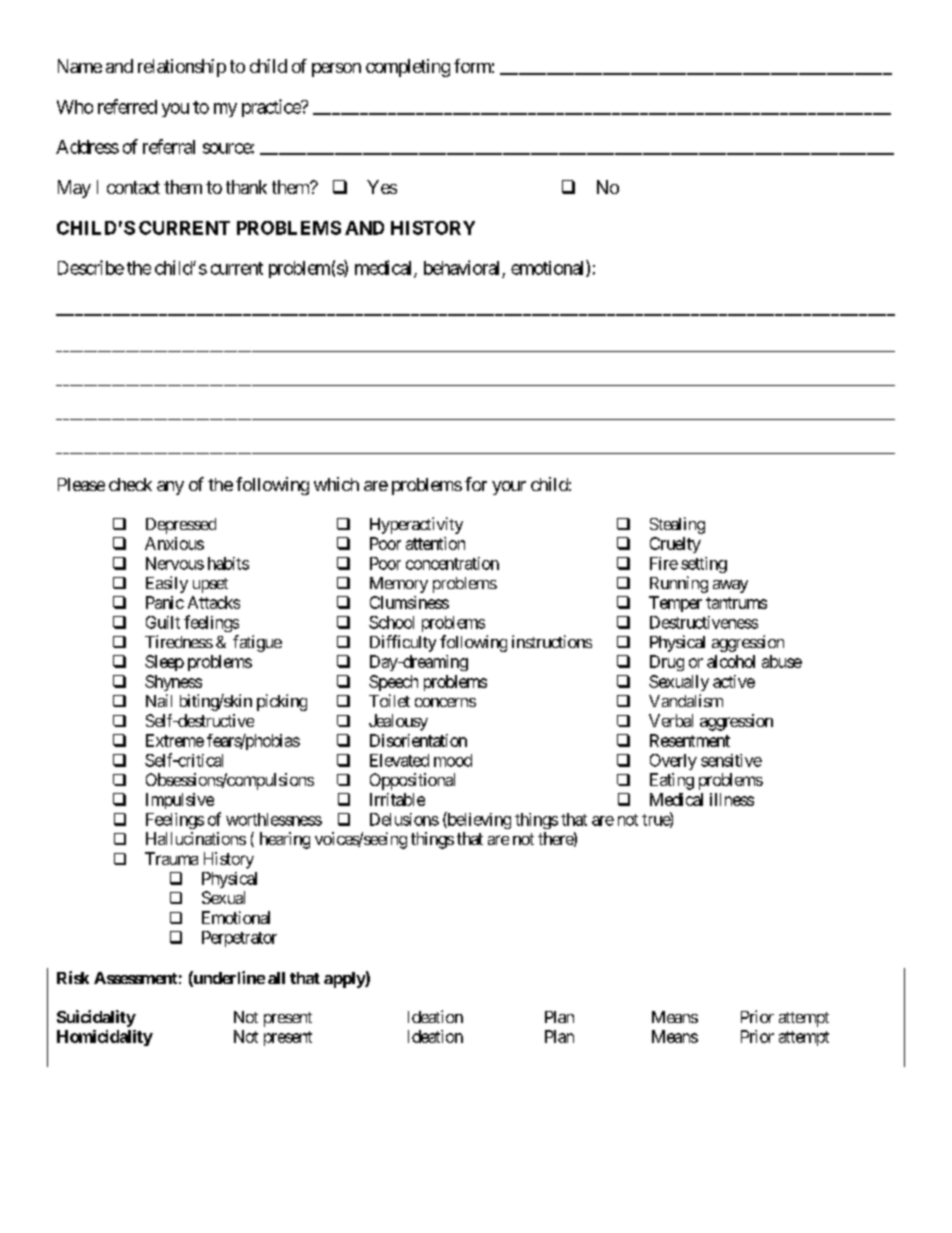 The width and height of the image is (952, 1233). Describe the element at coordinates (159, 700) in the image. I see `Nail` at that location.
